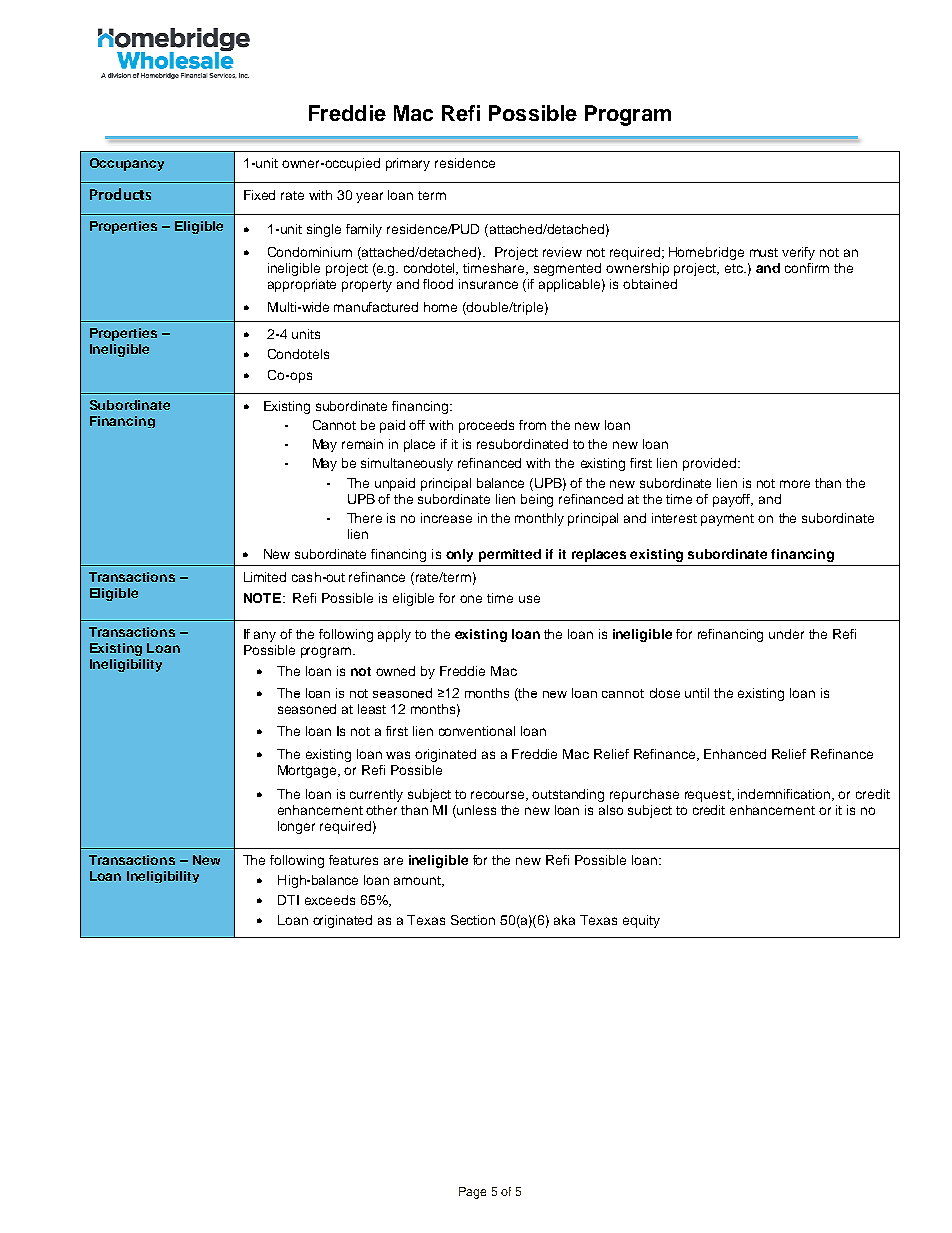  Describe the element at coordinates (362, 444) in the screenshot. I see `remain` at that location.
